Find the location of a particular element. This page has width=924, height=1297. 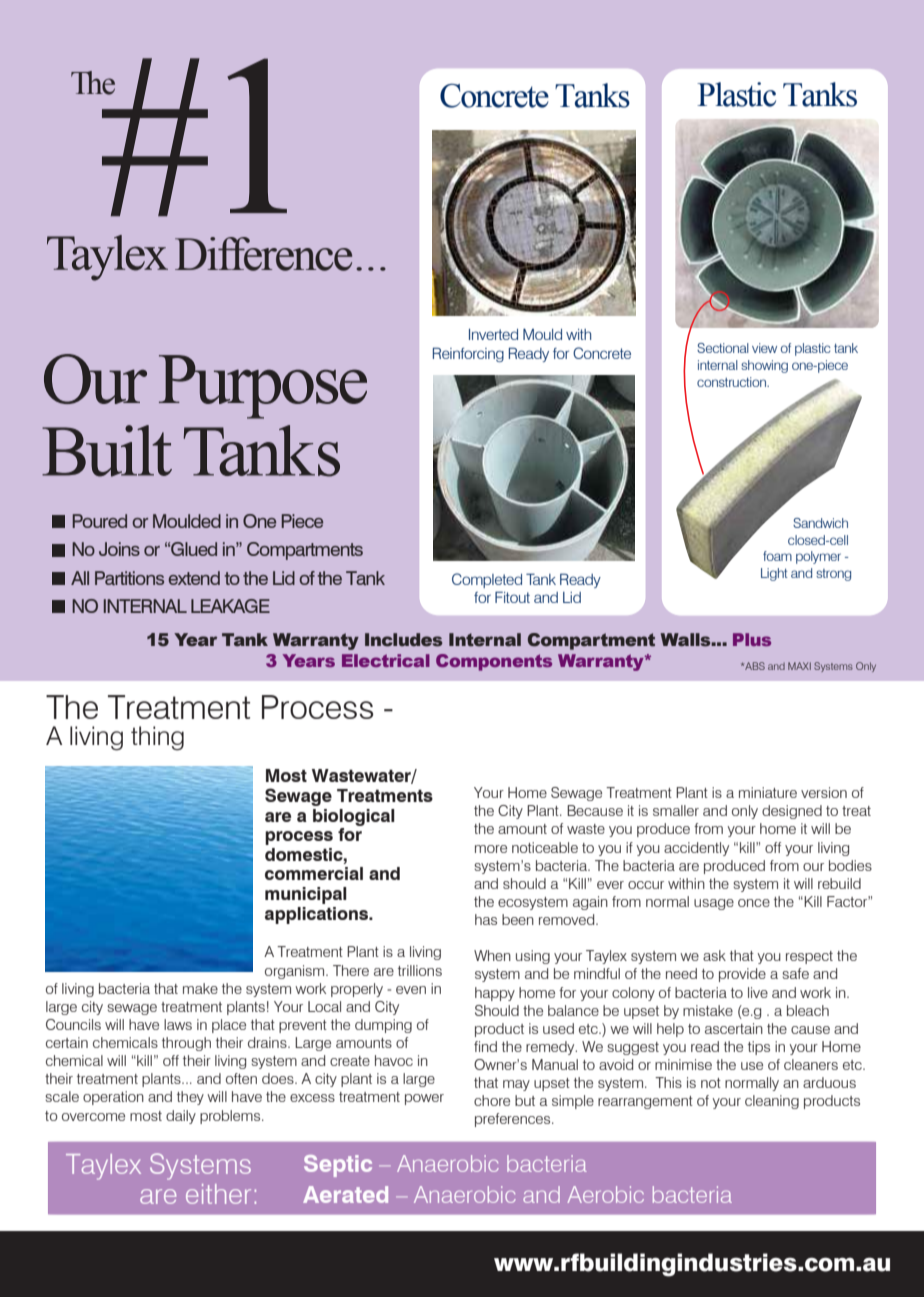

Reinforcing is located at coordinates (468, 354).
